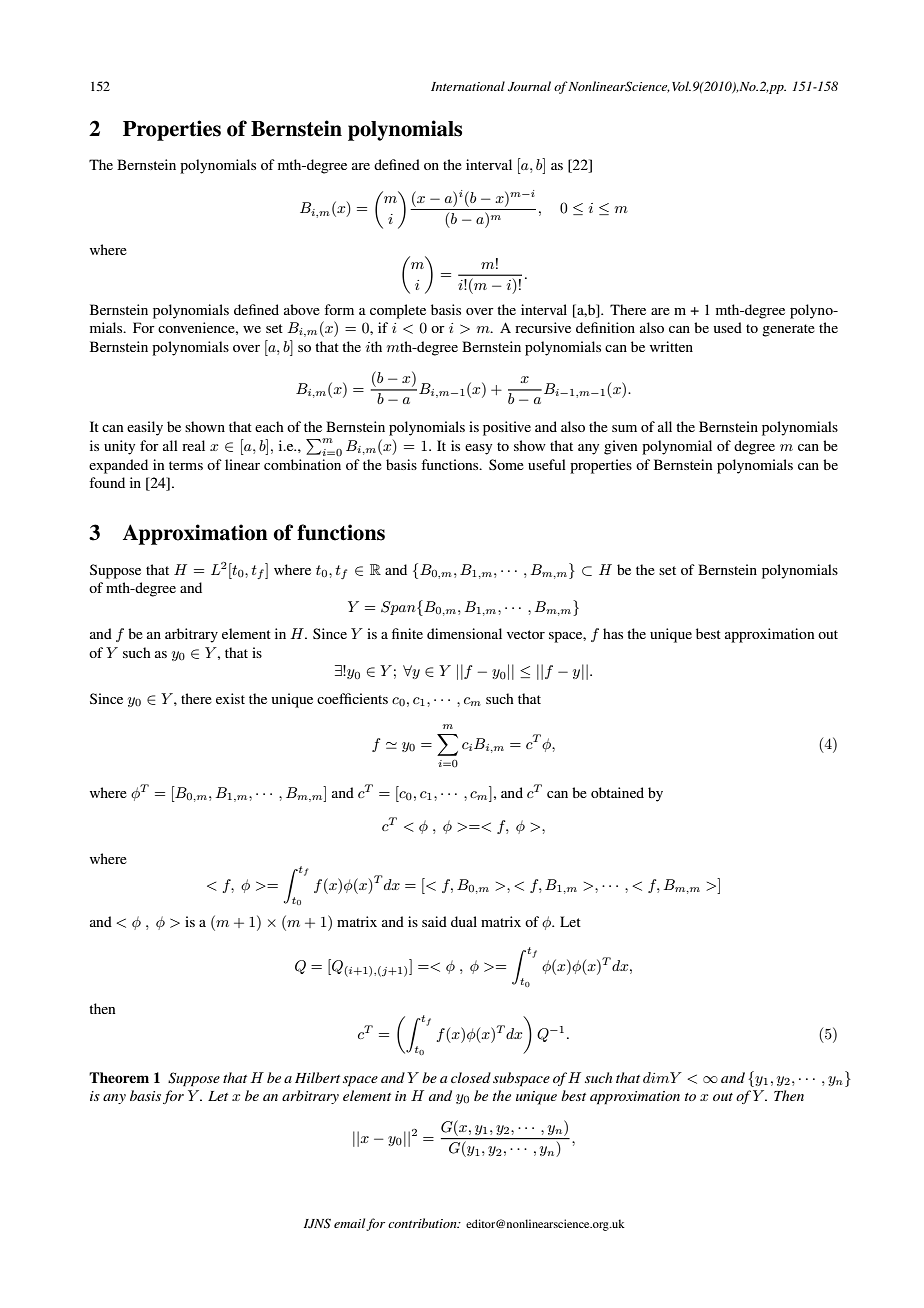 Image resolution: width=924 pixels, height=1308 pixels. What do you see at coordinates (468, 86) in the page?
I see `International` at bounding box center [468, 86].
